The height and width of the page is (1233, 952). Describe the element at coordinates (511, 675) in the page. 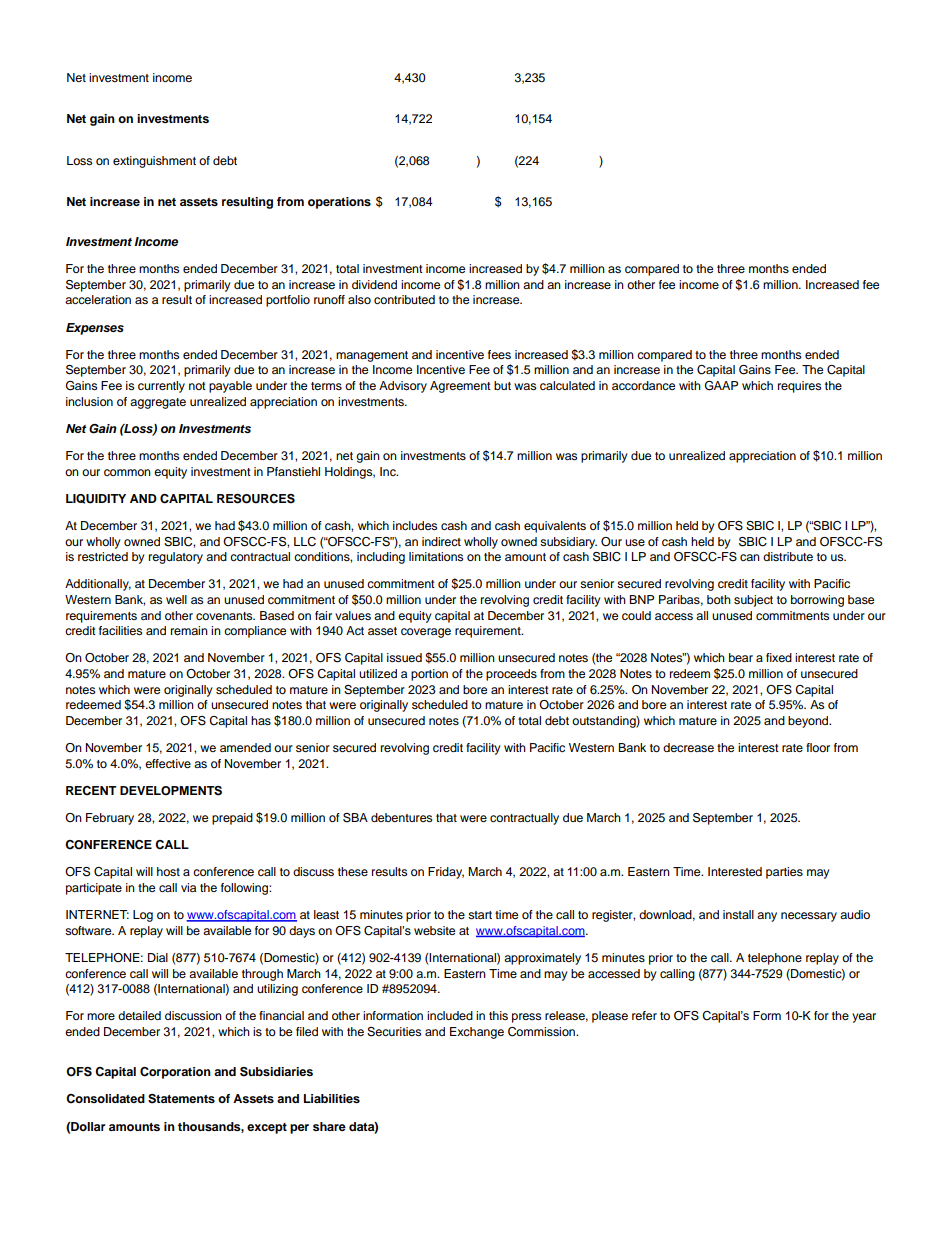

I see `proceeds` at that location.
